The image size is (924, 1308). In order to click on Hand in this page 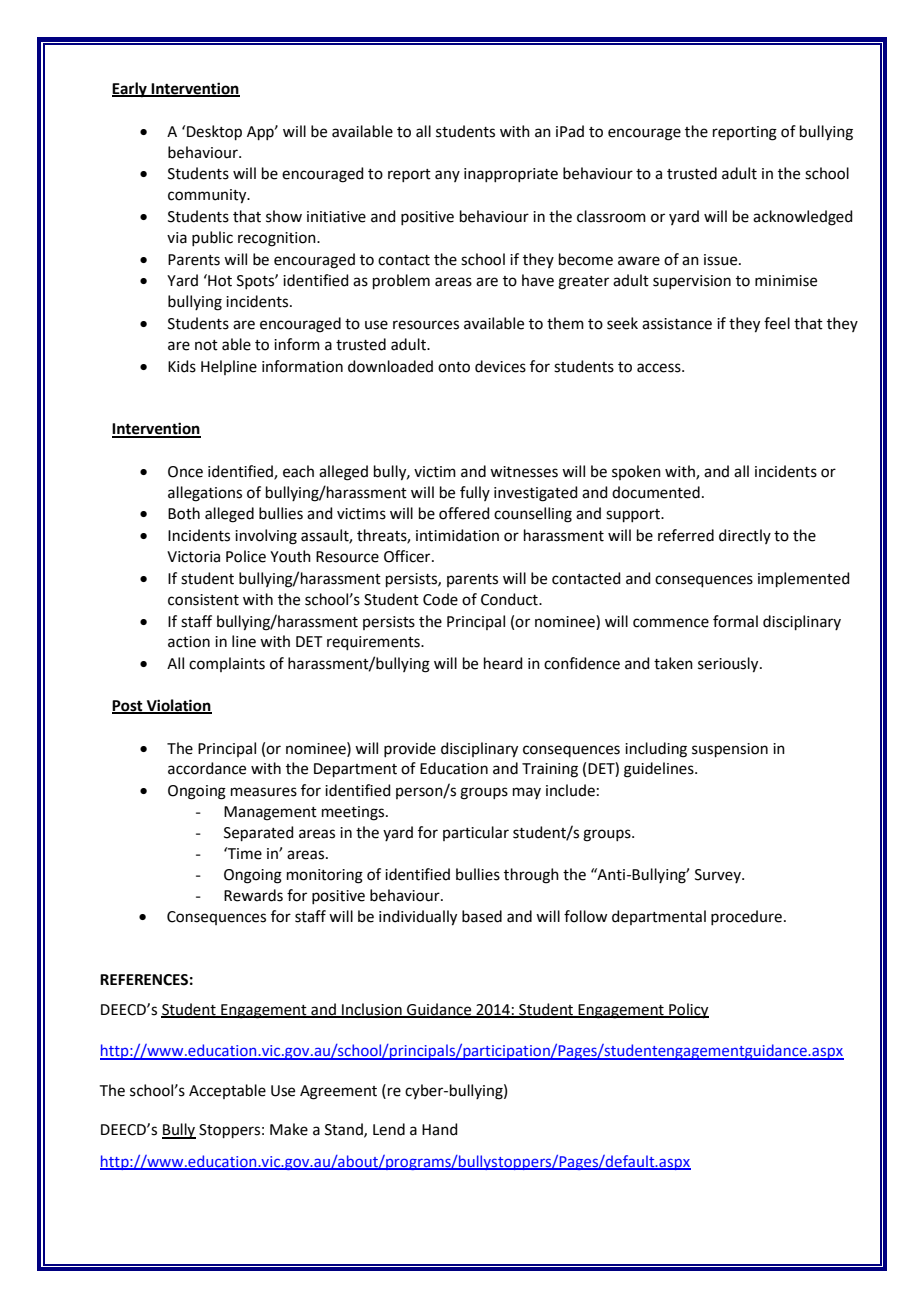, I will do `click(440, 1129)`.
